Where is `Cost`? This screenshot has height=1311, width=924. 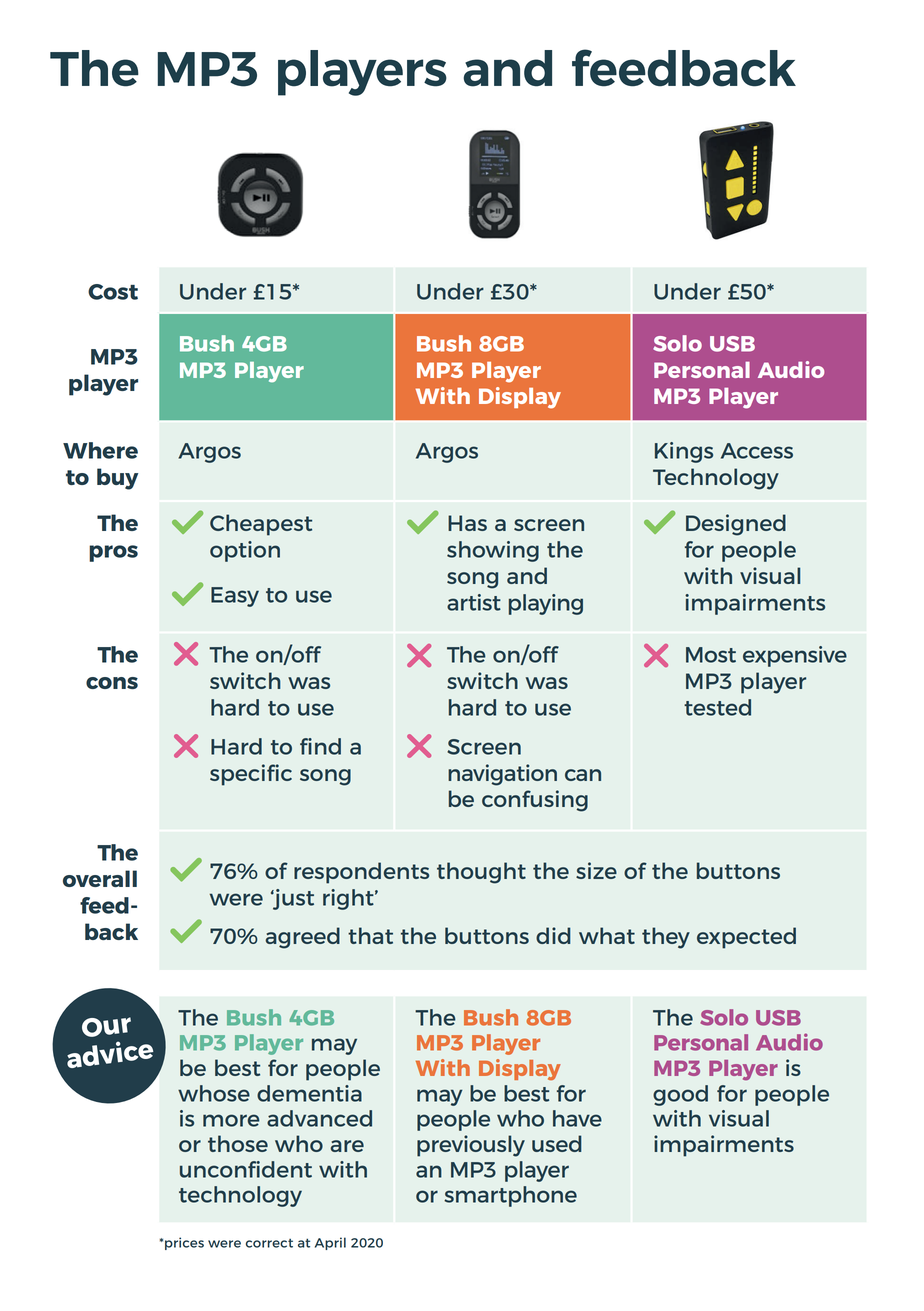
Cost is located at coordinates (113, 292).
